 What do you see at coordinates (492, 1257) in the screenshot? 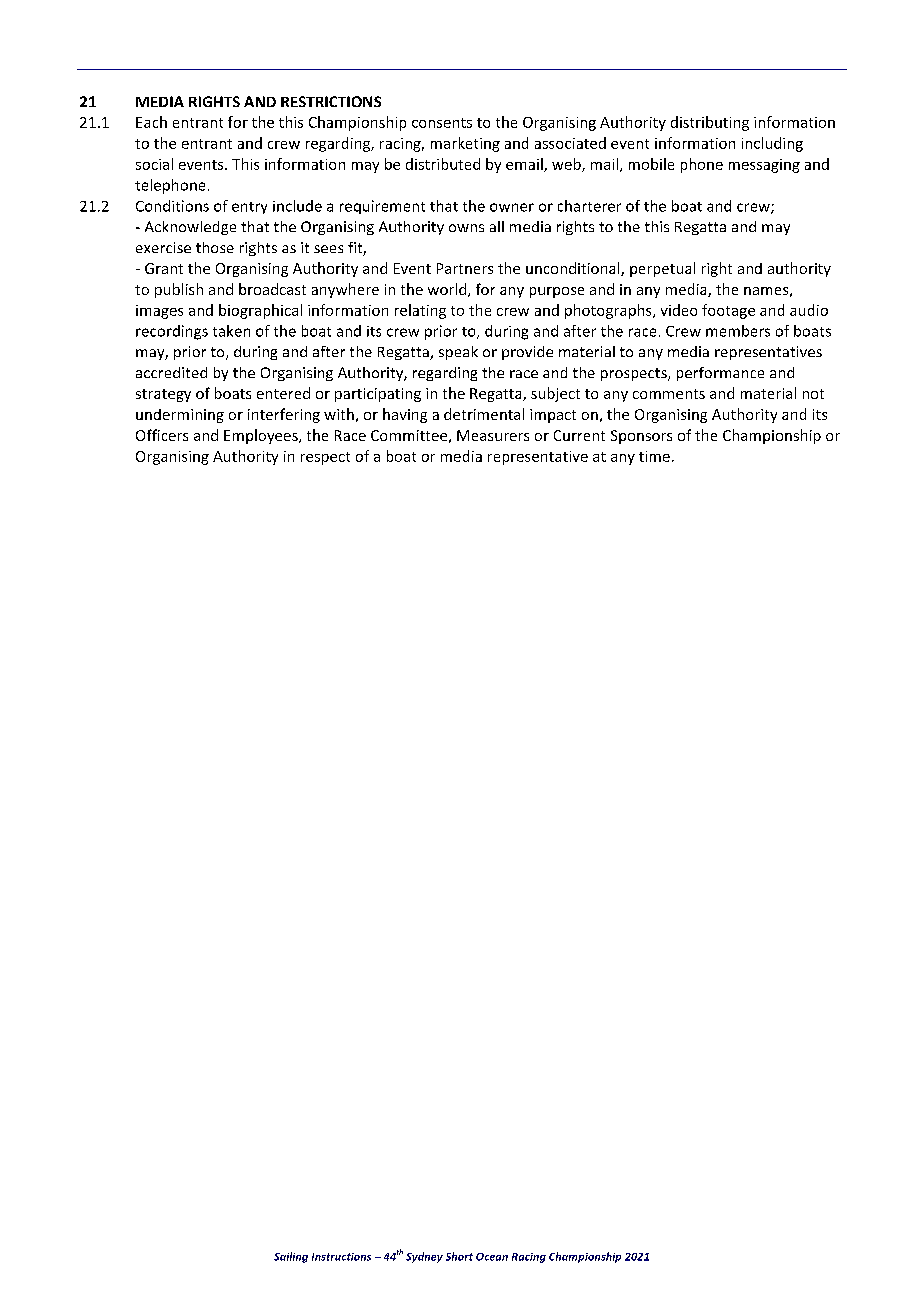
I see `Ocean` at bounding box center [492, 1257].
